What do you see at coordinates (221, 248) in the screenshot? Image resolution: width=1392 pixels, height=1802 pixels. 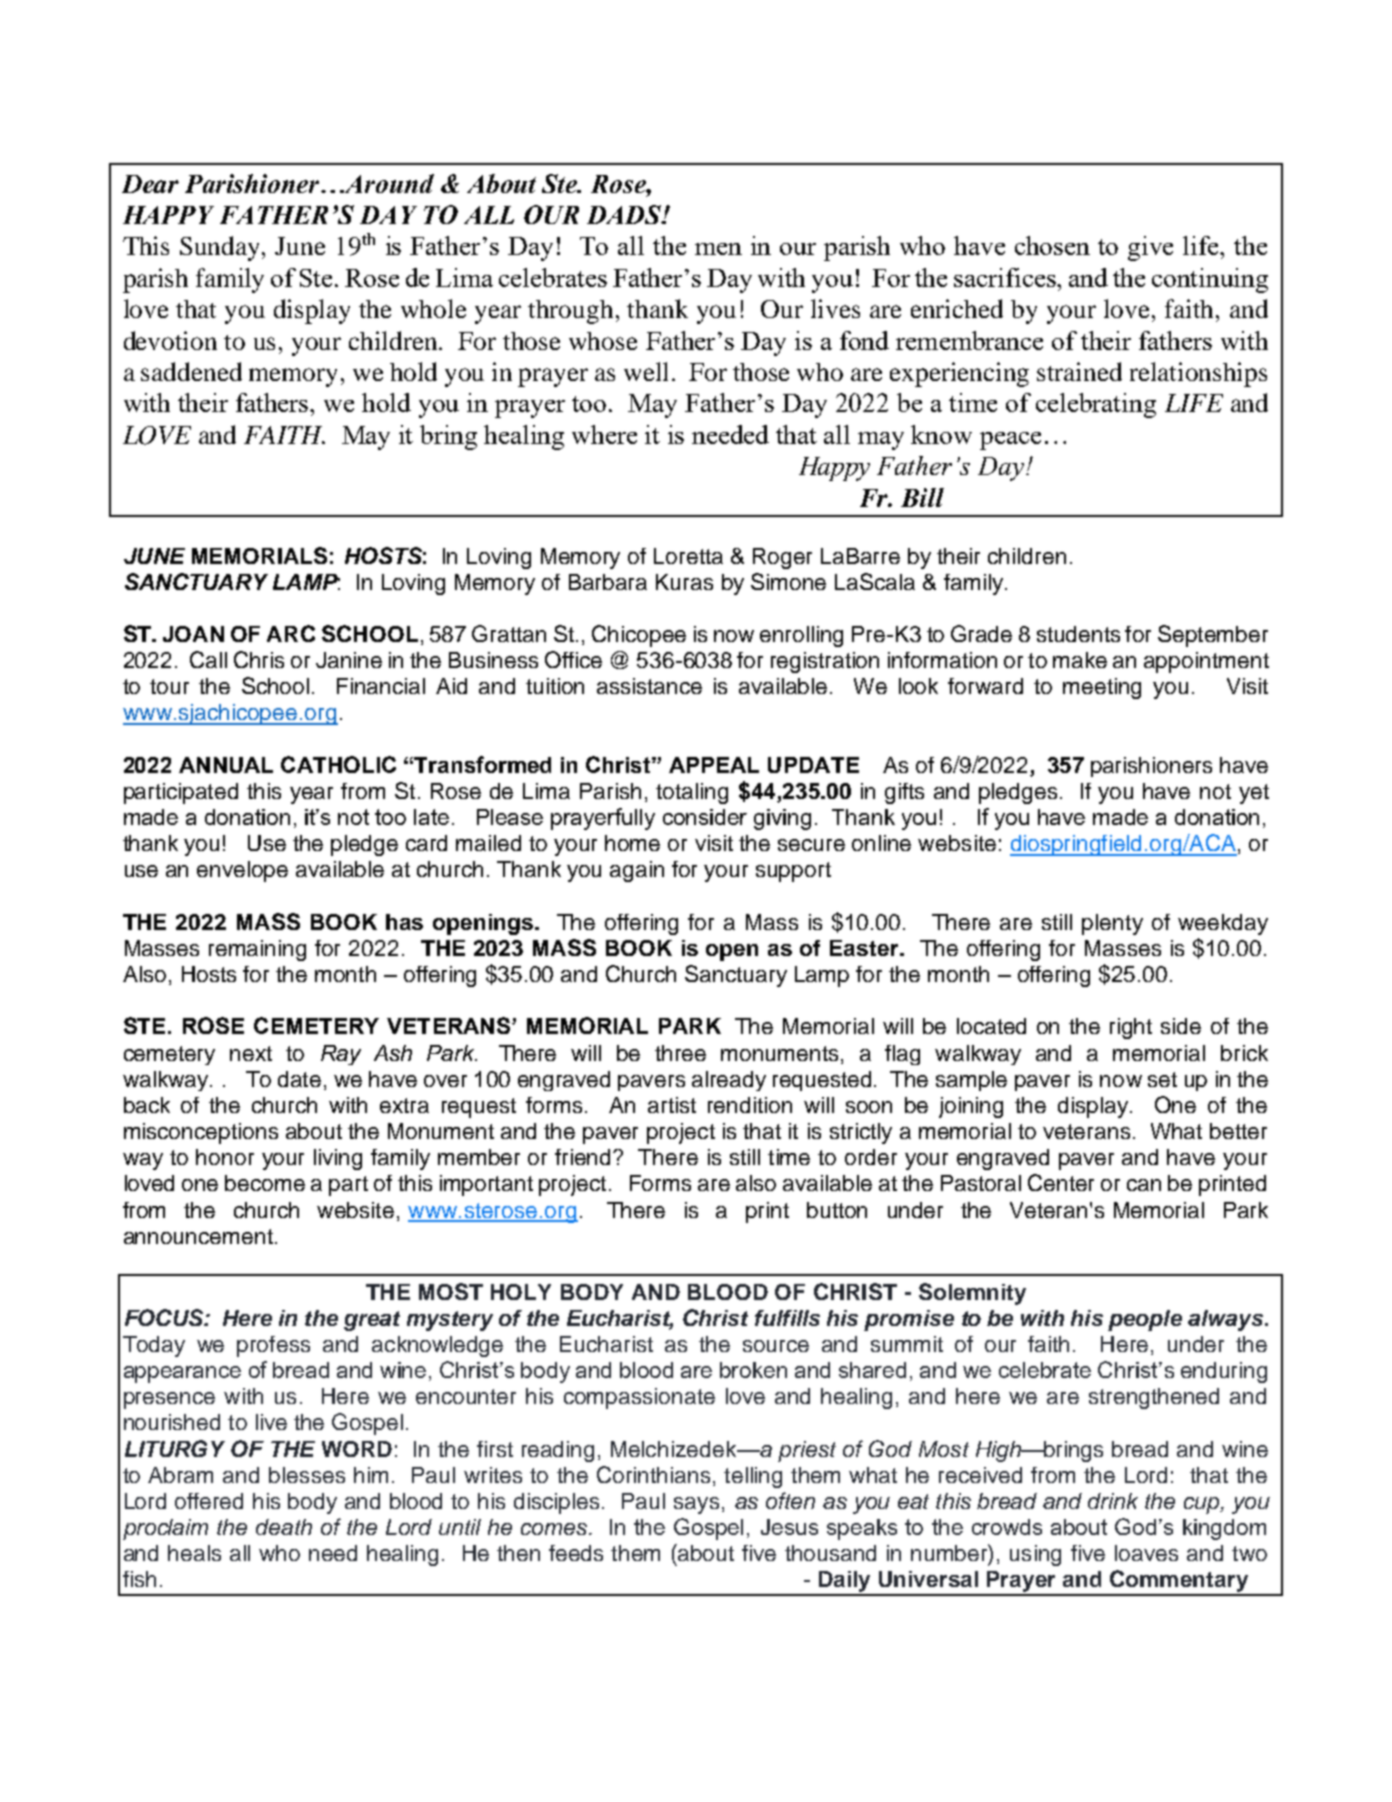 I see `Sunday` at bounding box center [221, 248].
